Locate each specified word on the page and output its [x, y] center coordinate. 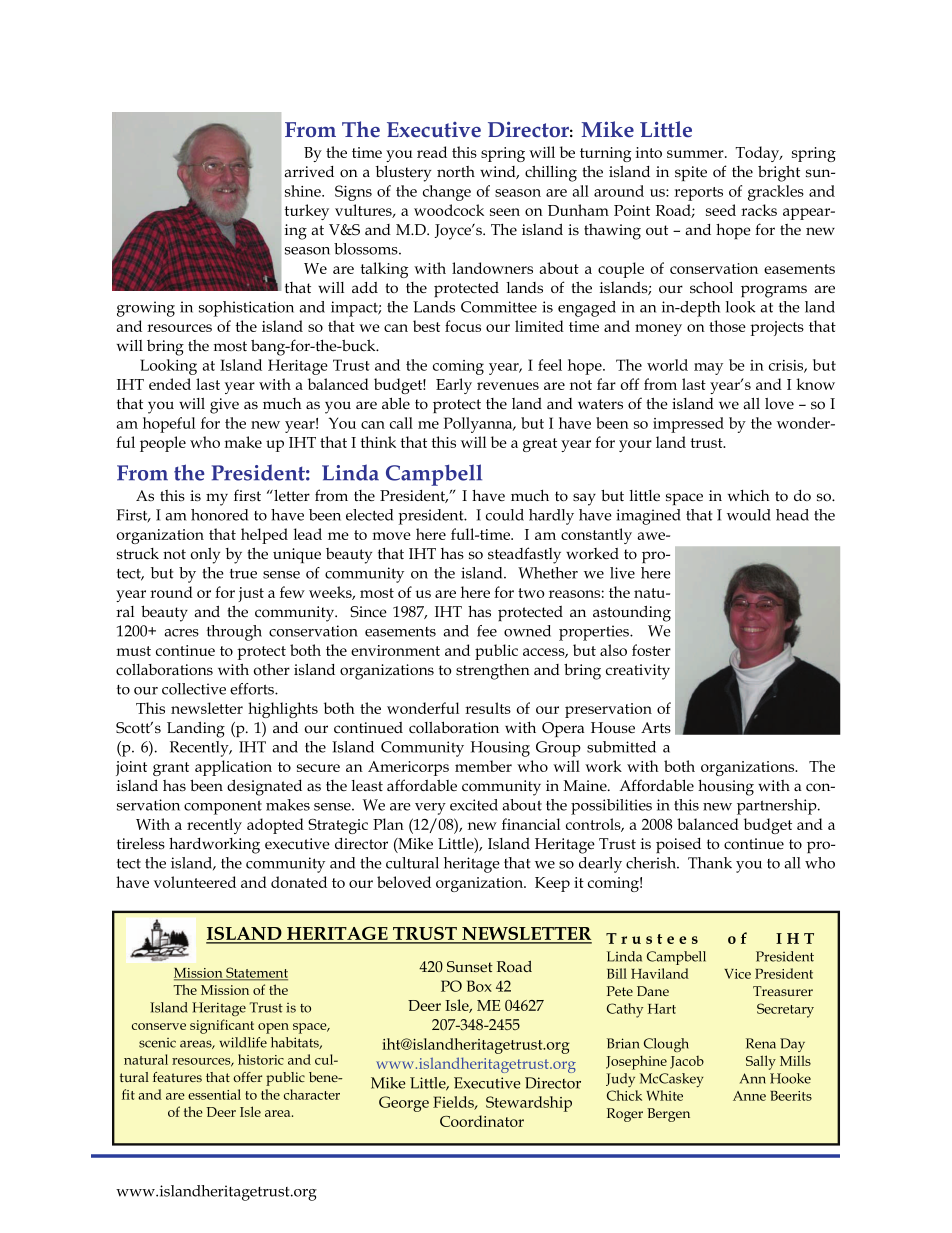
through [234, 633]
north [456, 171]
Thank [710, 863]
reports [698, 194]
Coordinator [482, 1121]
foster [651, 650]
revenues [508, 386]
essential [214, 1094]
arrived [309, 171]
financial [531, 824]
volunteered [195, 882]
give [224, 406]
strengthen [493, 671]
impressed [688, 425]
